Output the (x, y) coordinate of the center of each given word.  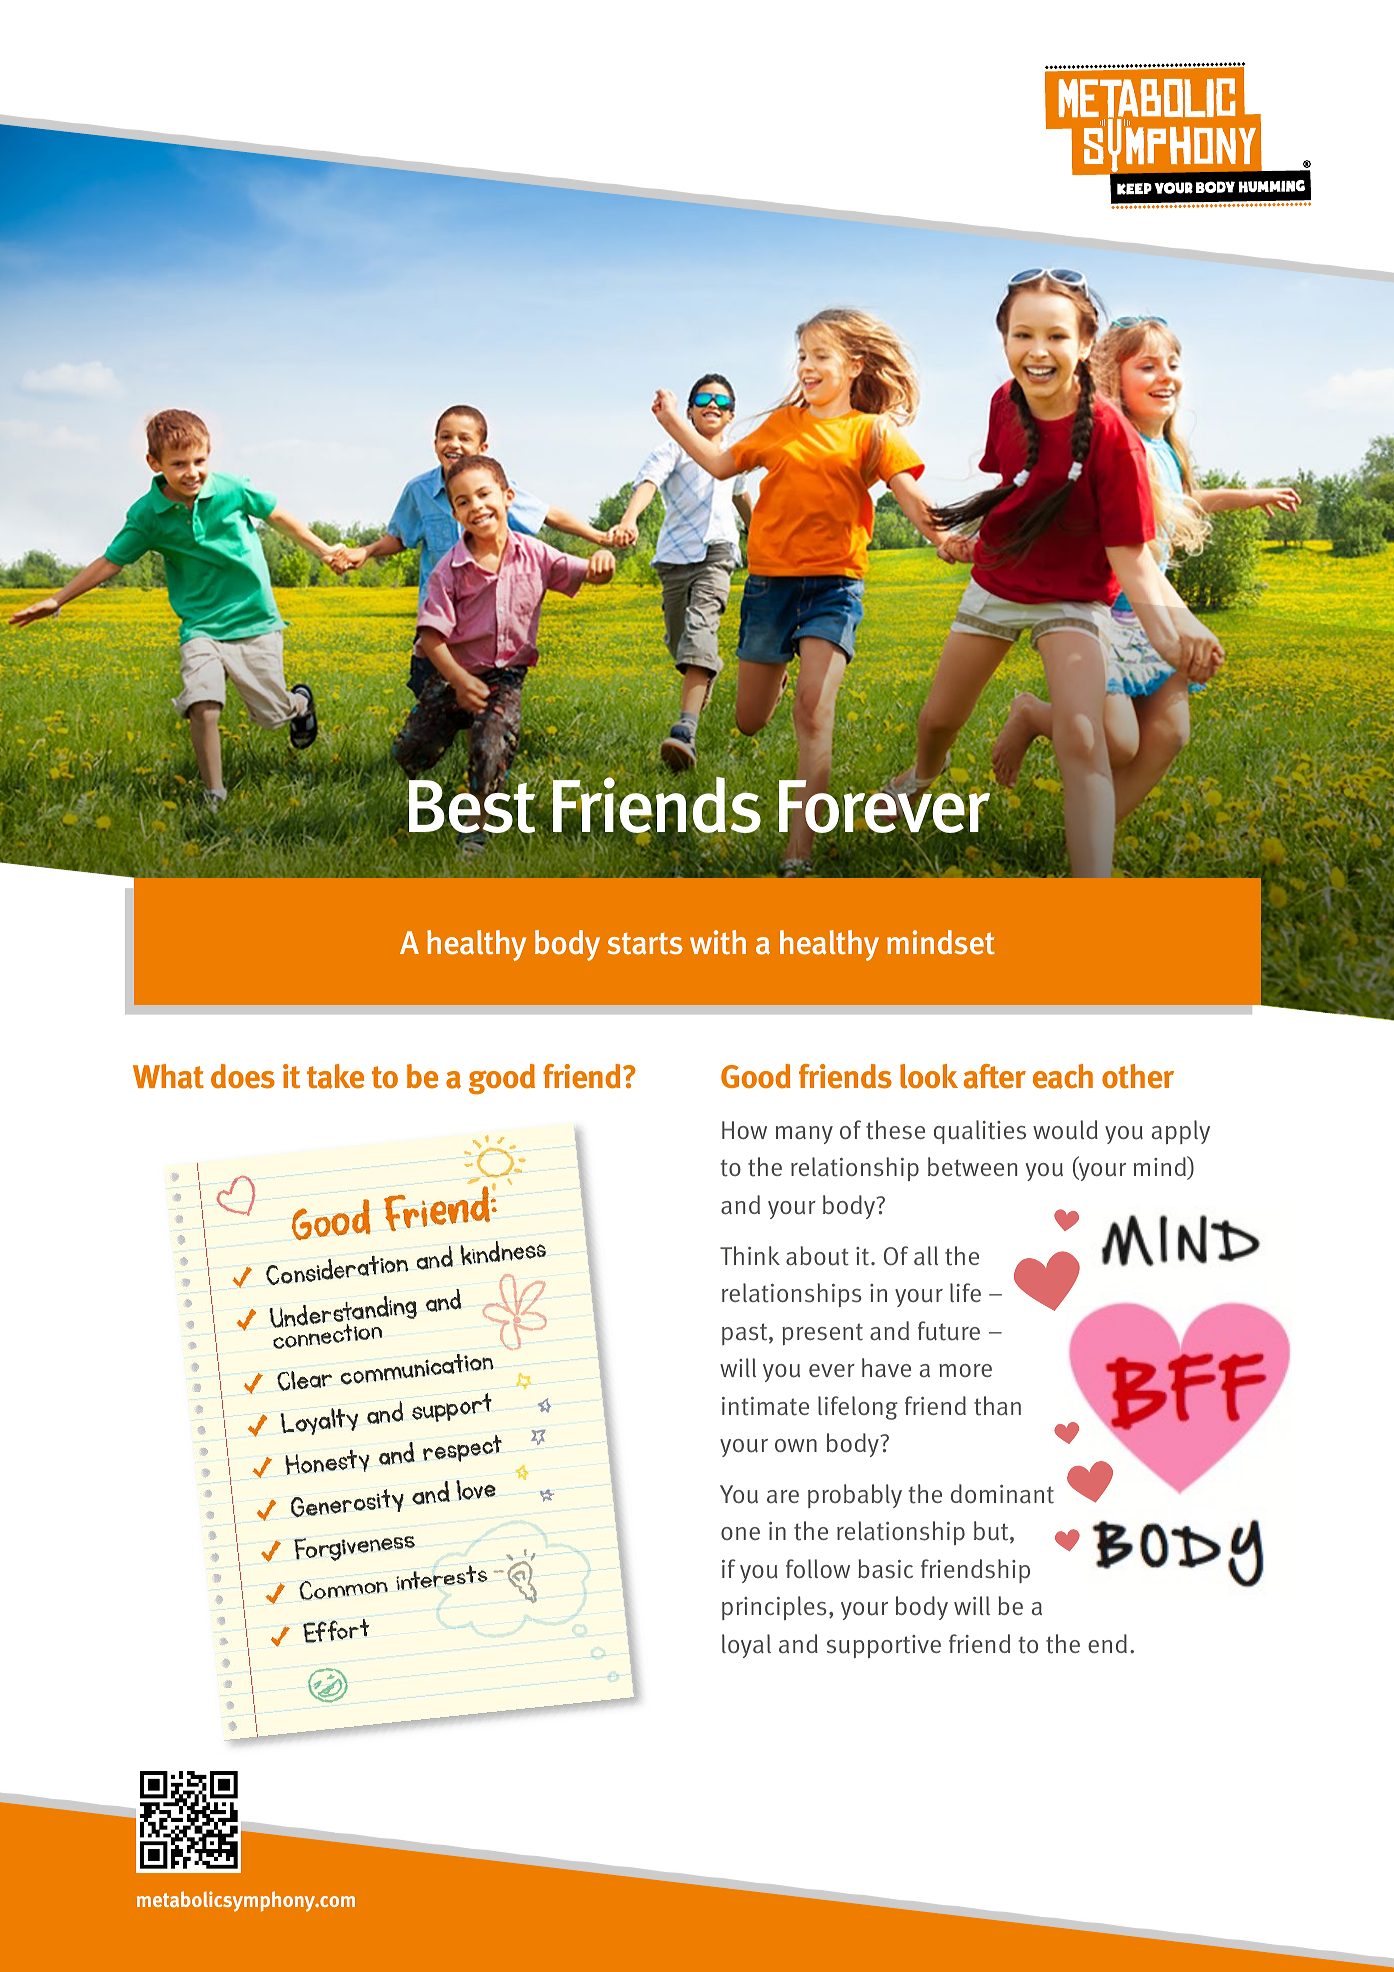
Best (473, 807)
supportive (884, 1646)
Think (750, 1255)
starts (645, 944)
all (926, 1255)
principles (774, 1608)
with (718, 942)
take (335, 1076)
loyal (746, 1646)
